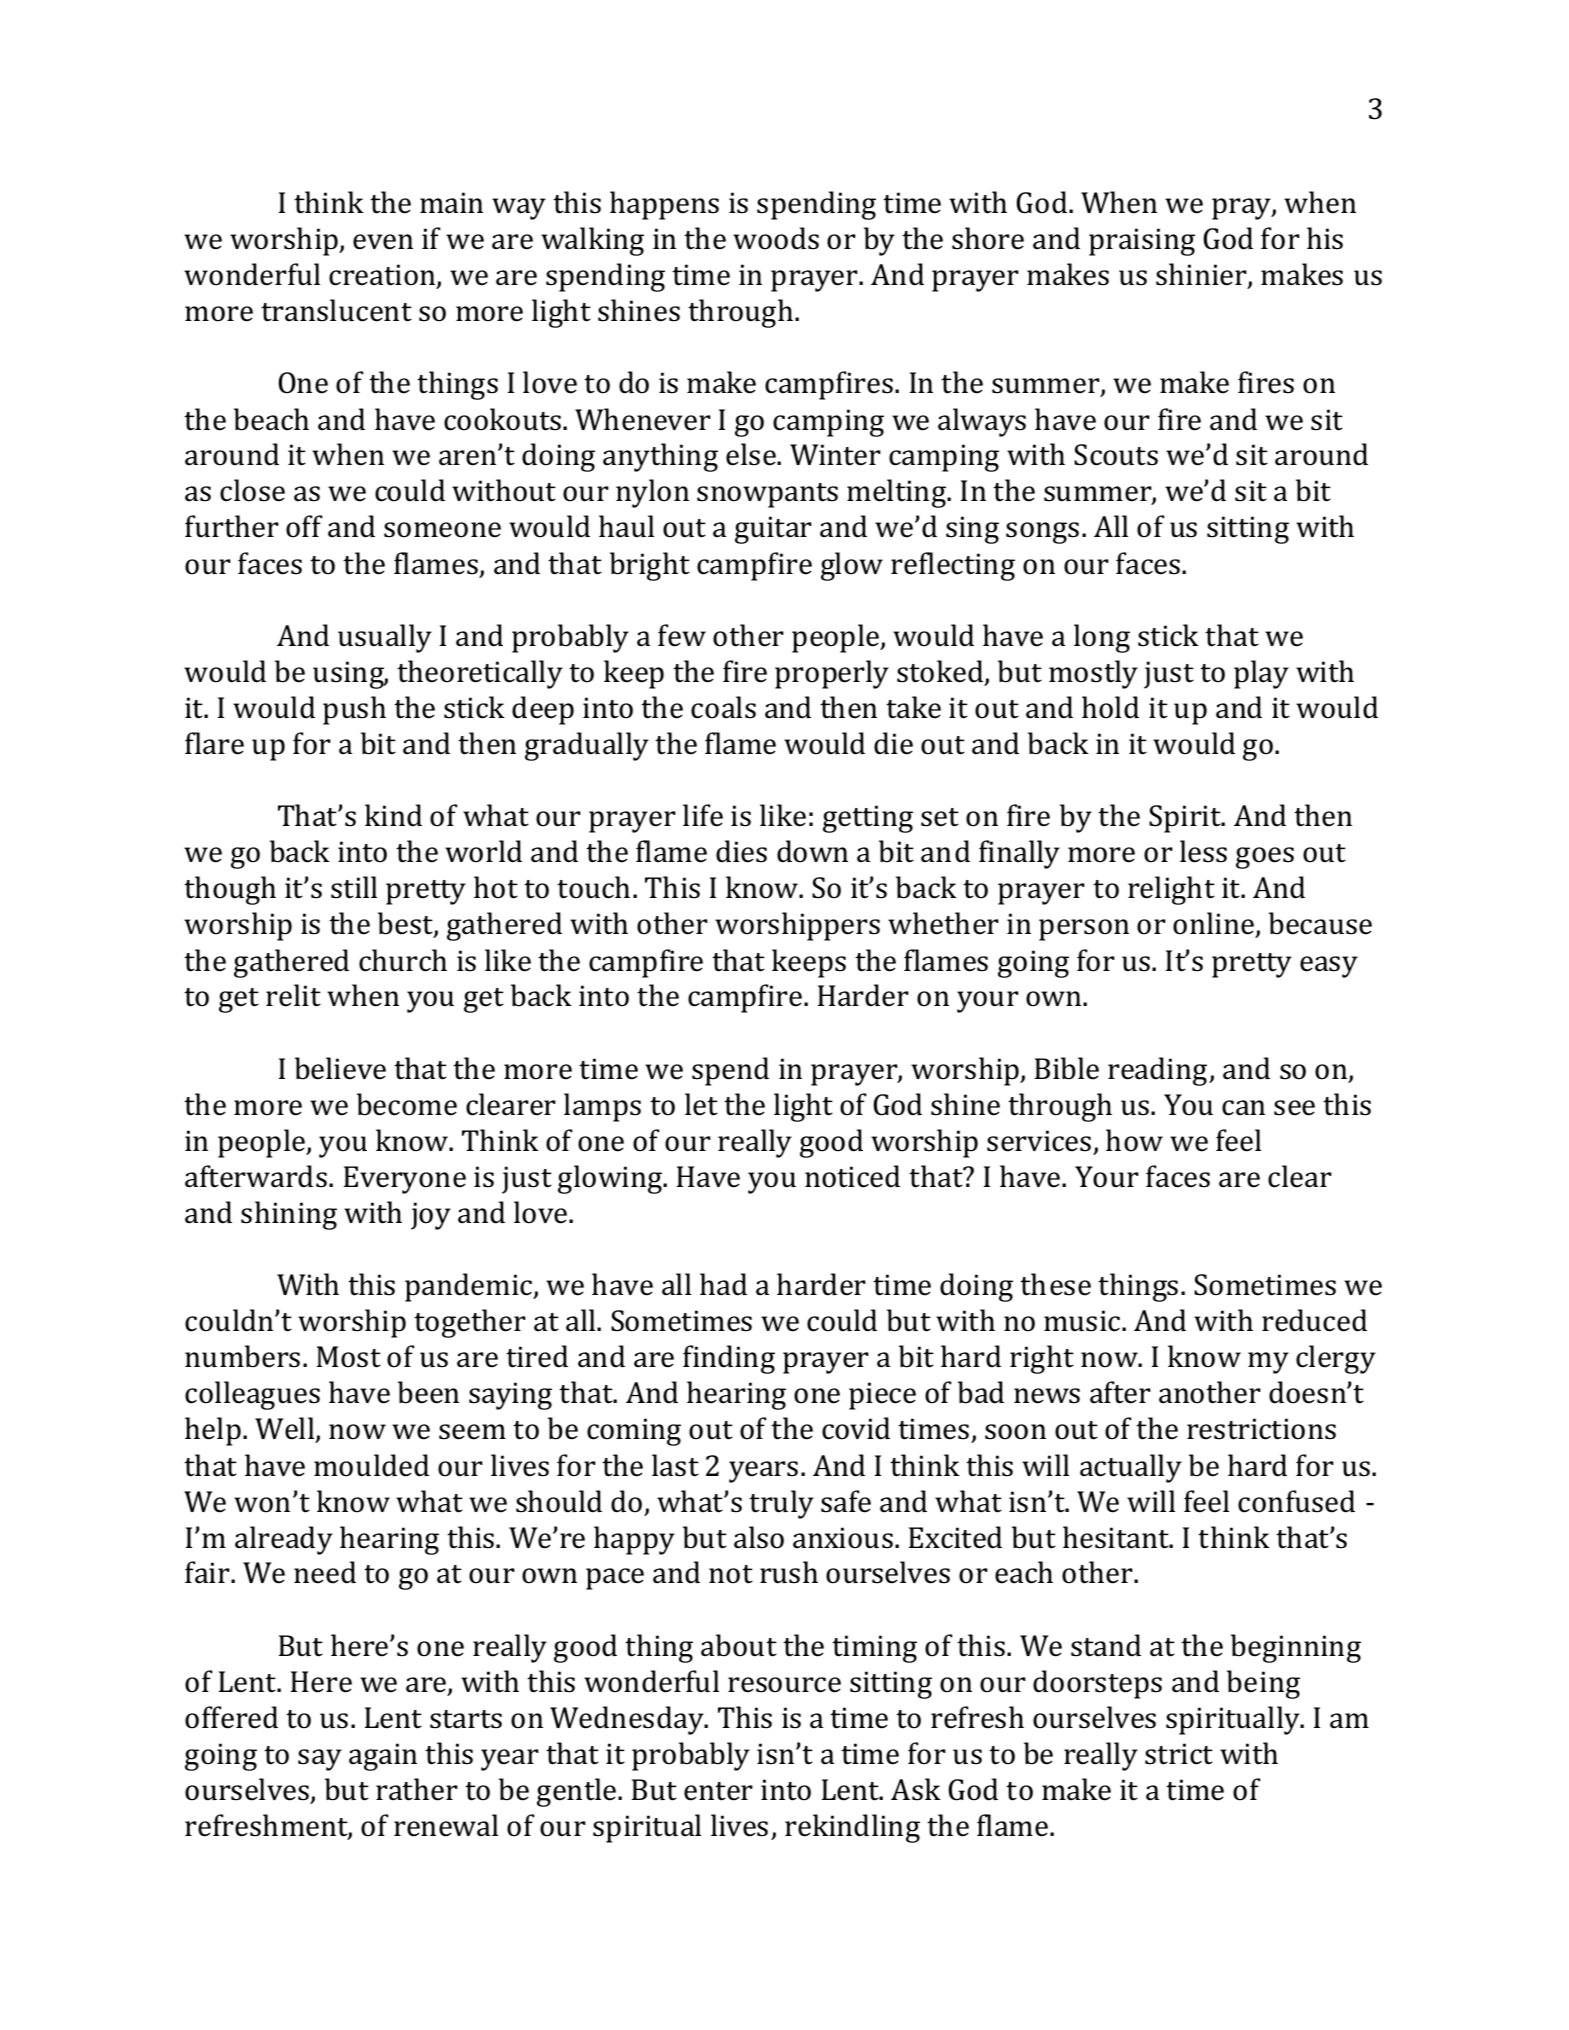 The width and height of the document is (1569, 2030). I want to click on push, so click(354, 710).
